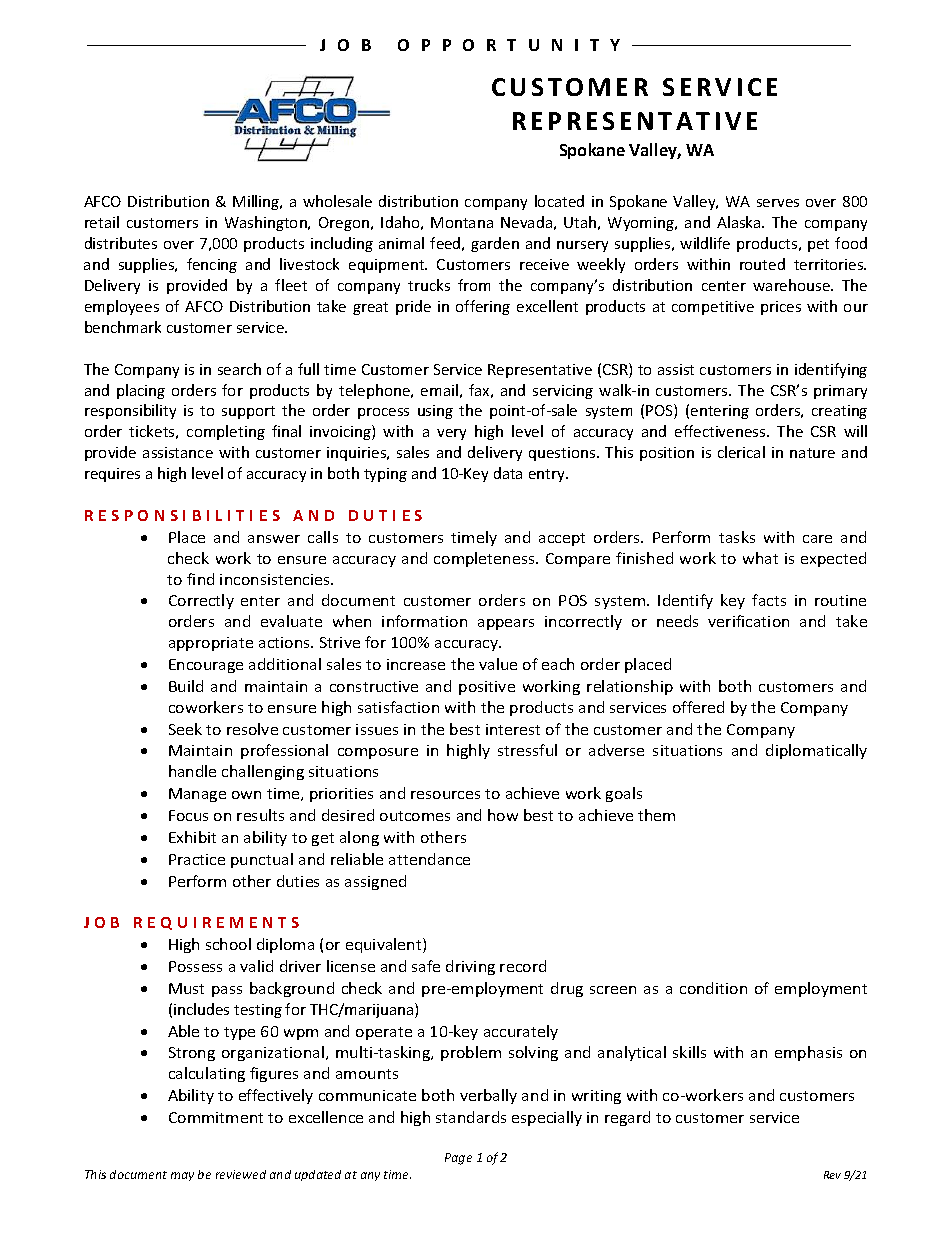 The height and width of the image is (1233, 952). I want to click on them, so click(656, 815).
